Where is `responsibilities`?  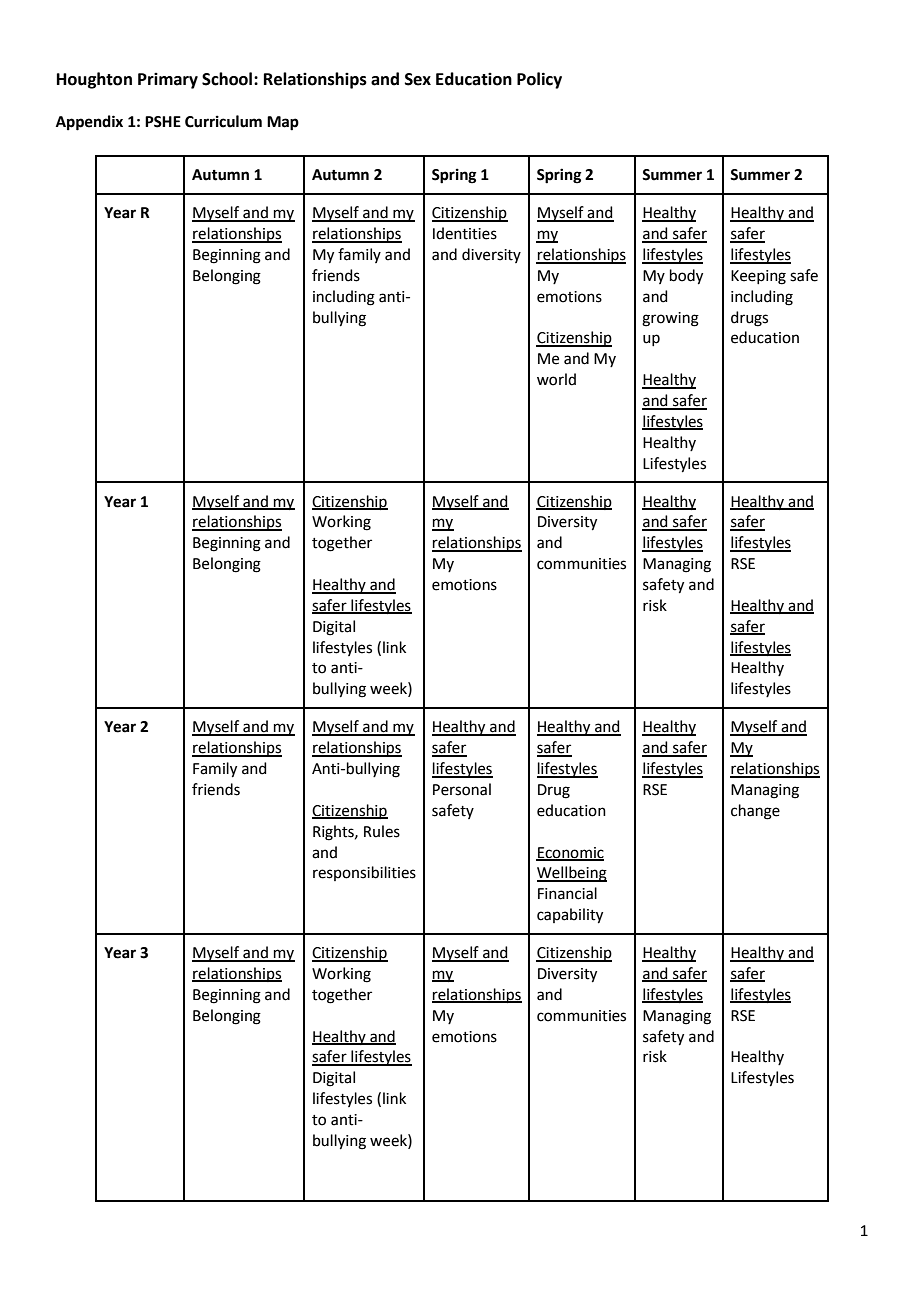 responsibilities is located at coordinates (364, 873).
